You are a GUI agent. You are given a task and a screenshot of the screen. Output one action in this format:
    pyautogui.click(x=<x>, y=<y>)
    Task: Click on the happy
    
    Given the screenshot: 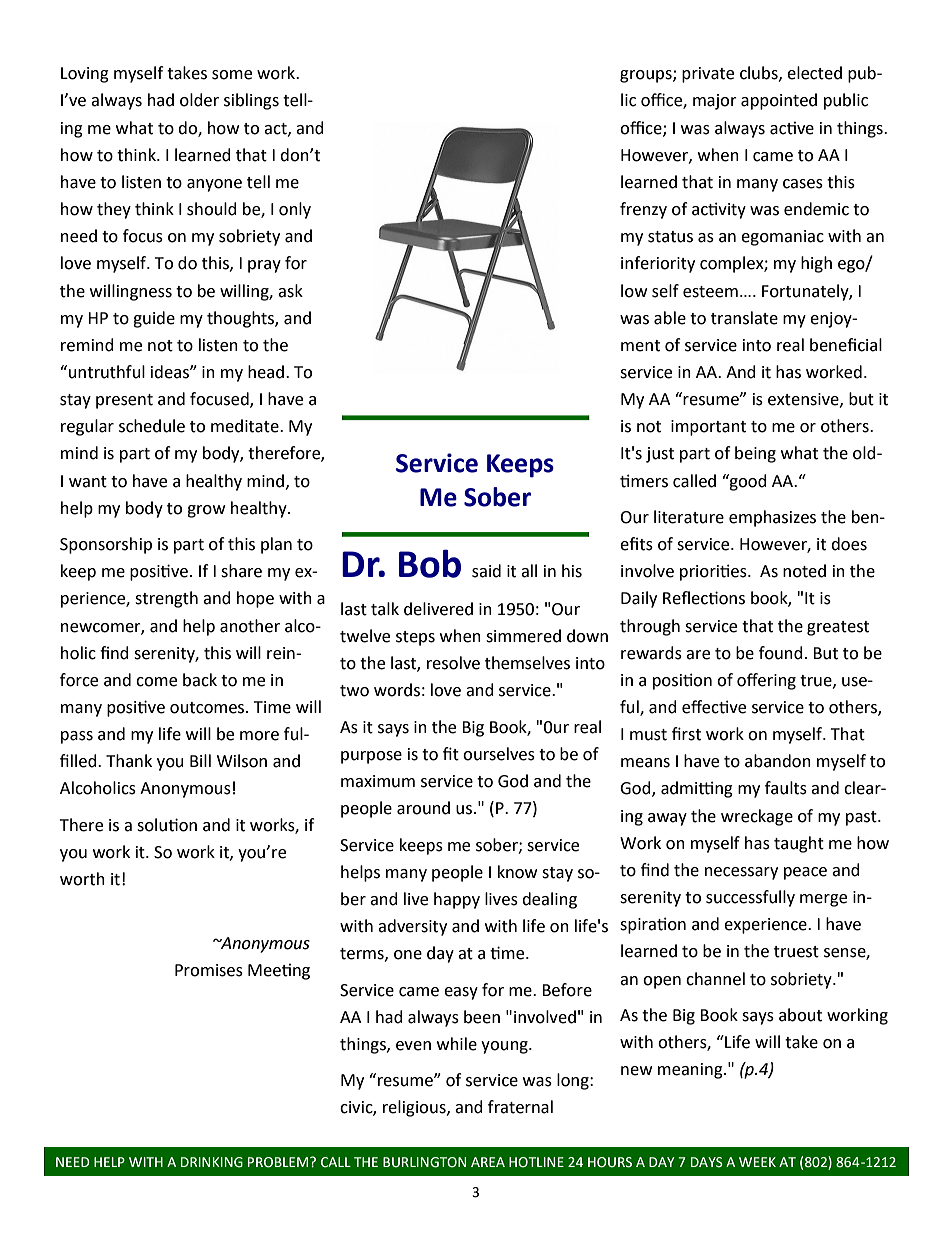 What is the action you would take?
    pyautogui.click(x=457, y=900)
